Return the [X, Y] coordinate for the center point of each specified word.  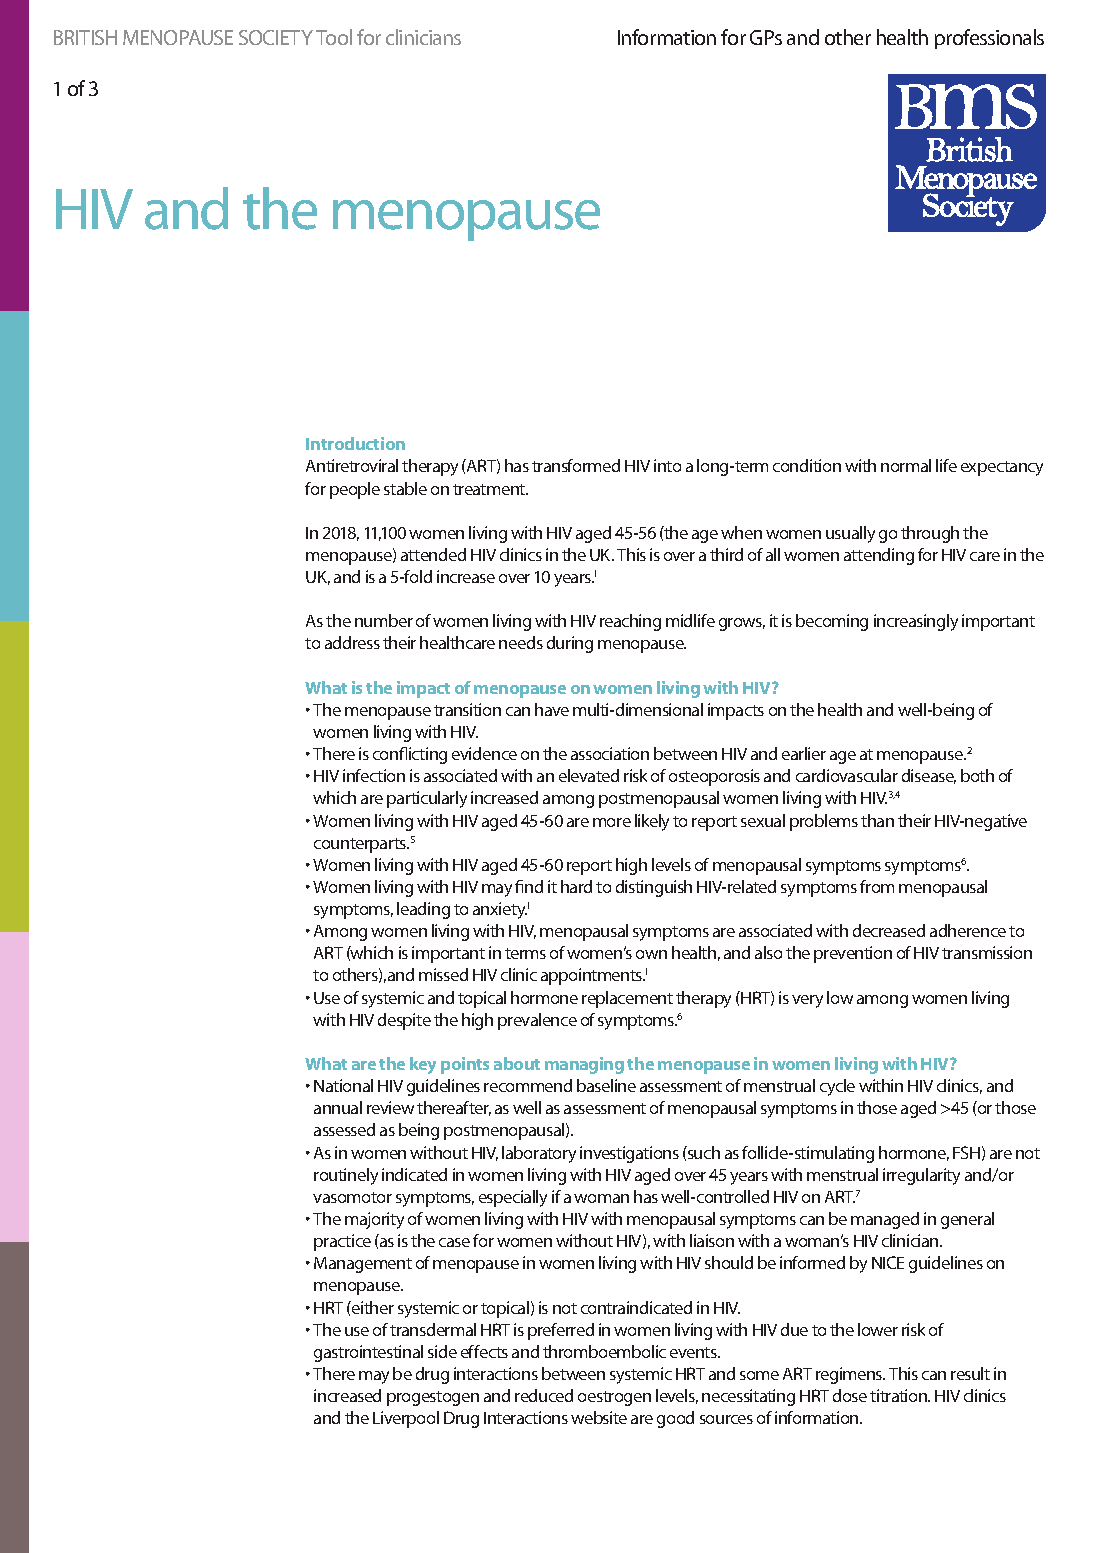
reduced [544, 1395]
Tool [334, 37]
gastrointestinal [368, 1353]
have [552, 709]
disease [929, 776]
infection [374, 775]
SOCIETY [276, 37]
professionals [989, 39]
